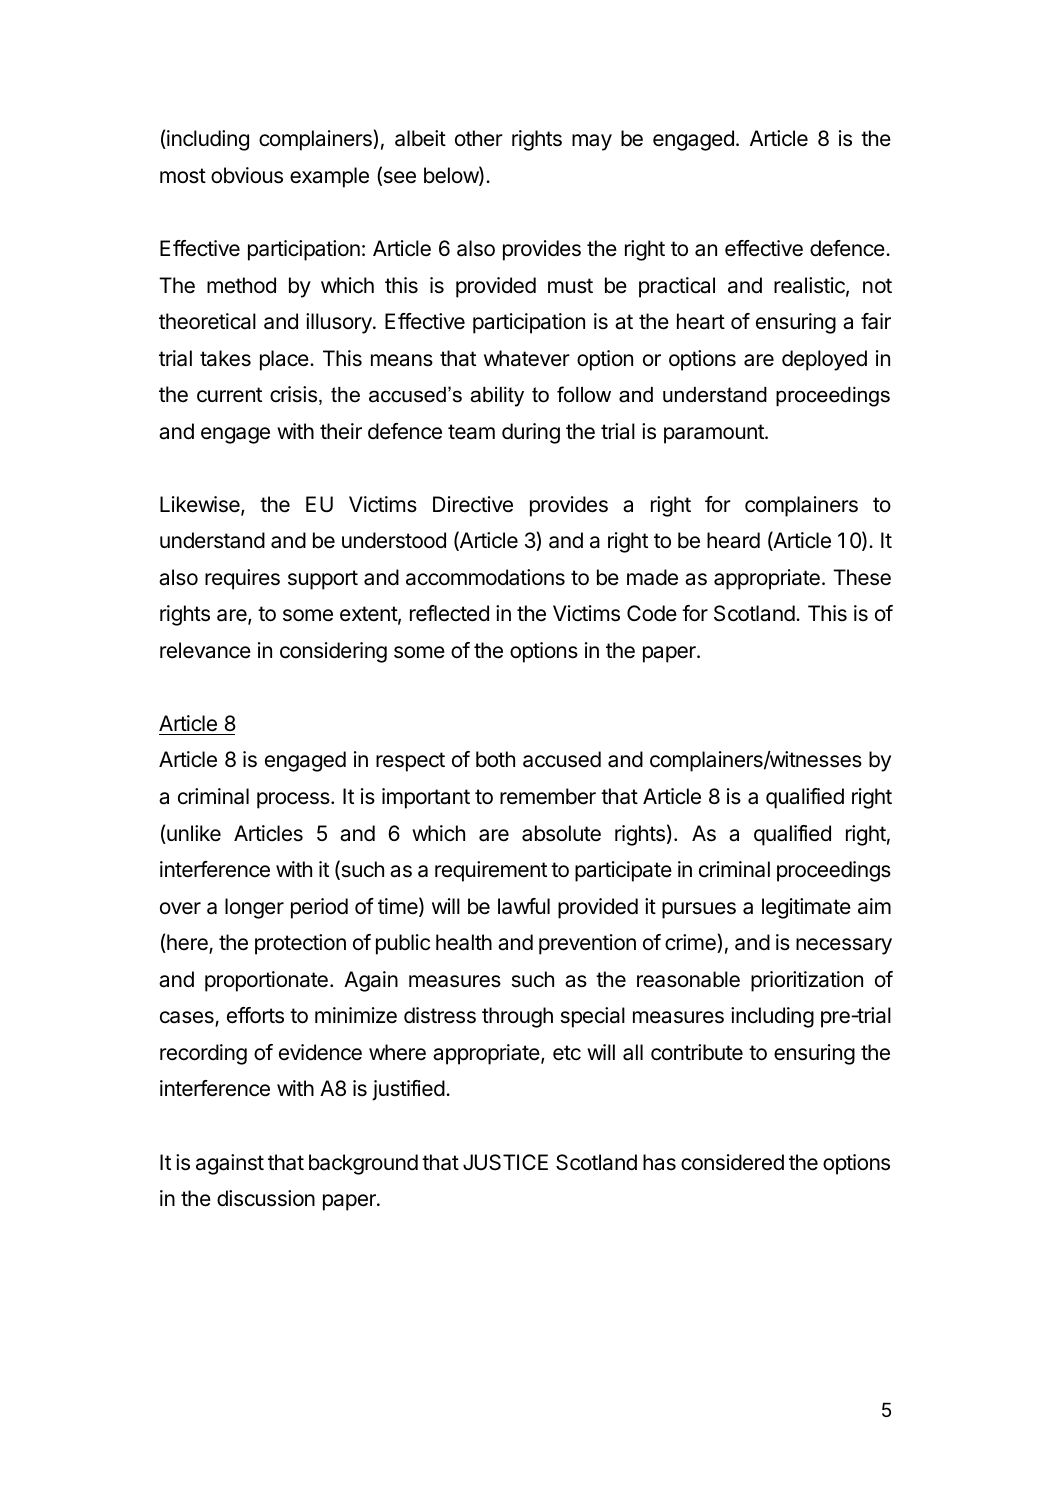 Image resolution: width=1050 pixels, height=1486 pixels. Describe the element at coordinates (732, 1162) in the screenshot. I see `considered` at that location.
